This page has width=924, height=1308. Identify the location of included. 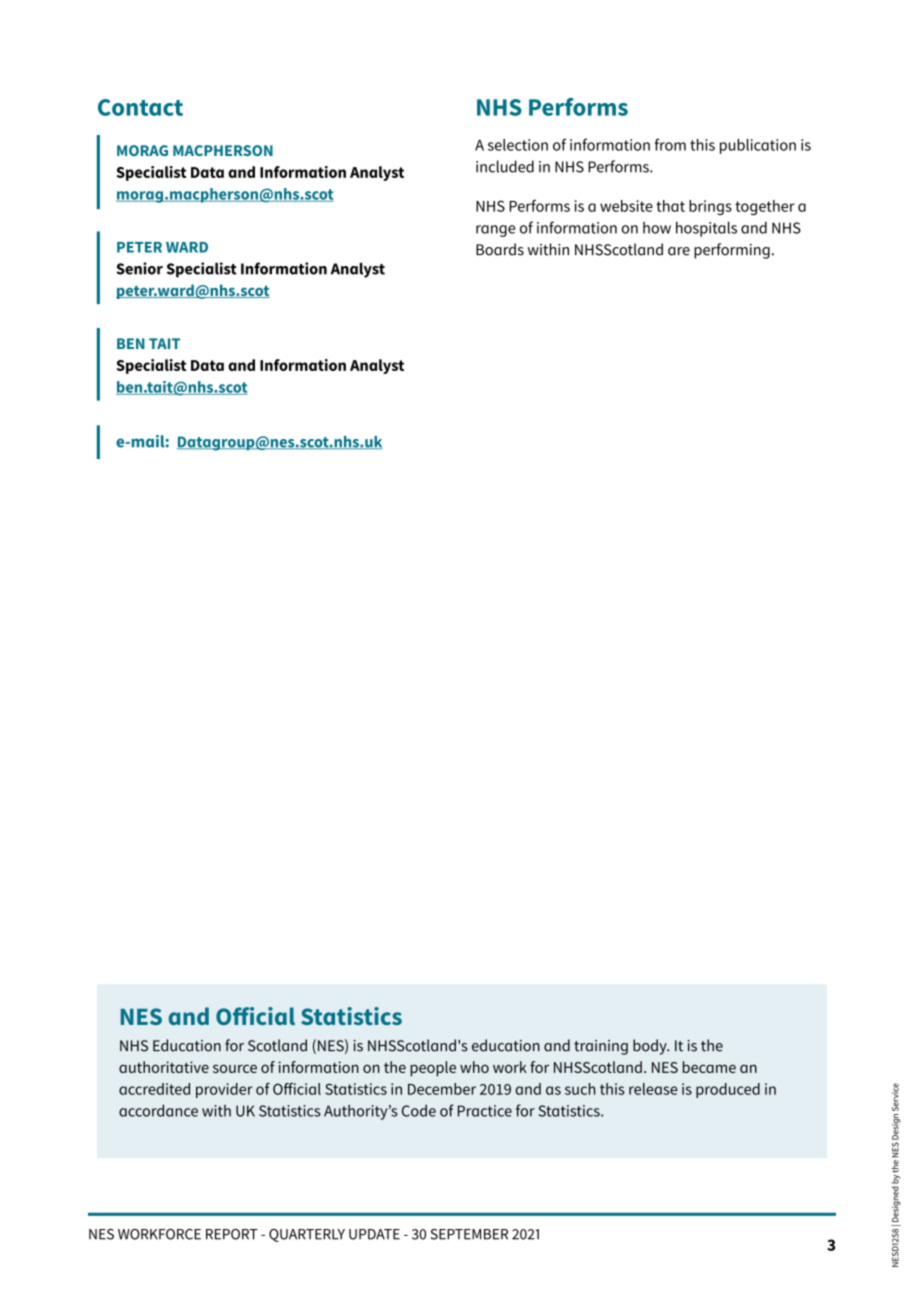
(505, 166).
